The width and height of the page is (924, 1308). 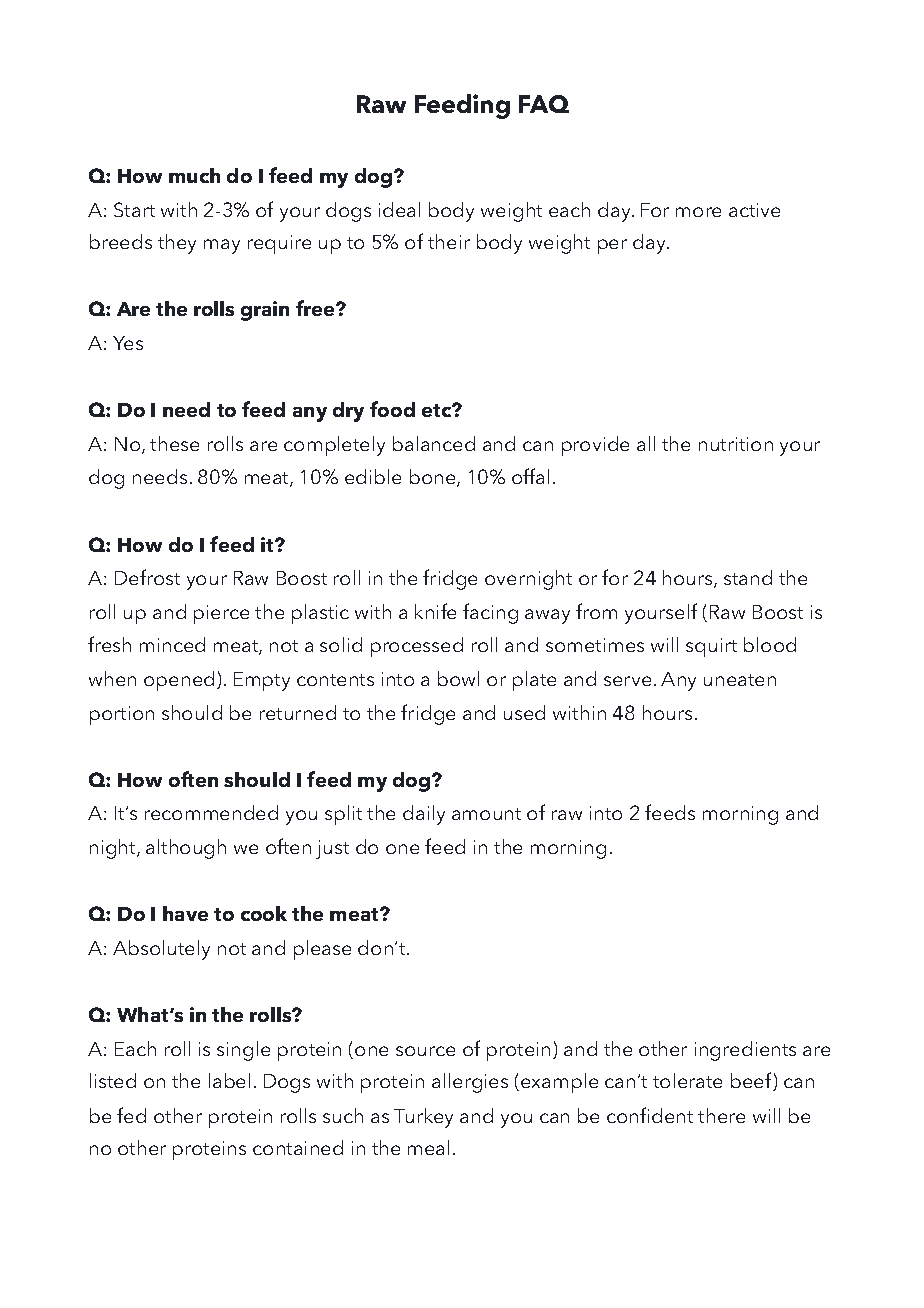 What do you see at coordinates (194, 175) in the page?
I see `much` at bounding box center [194, 175].
